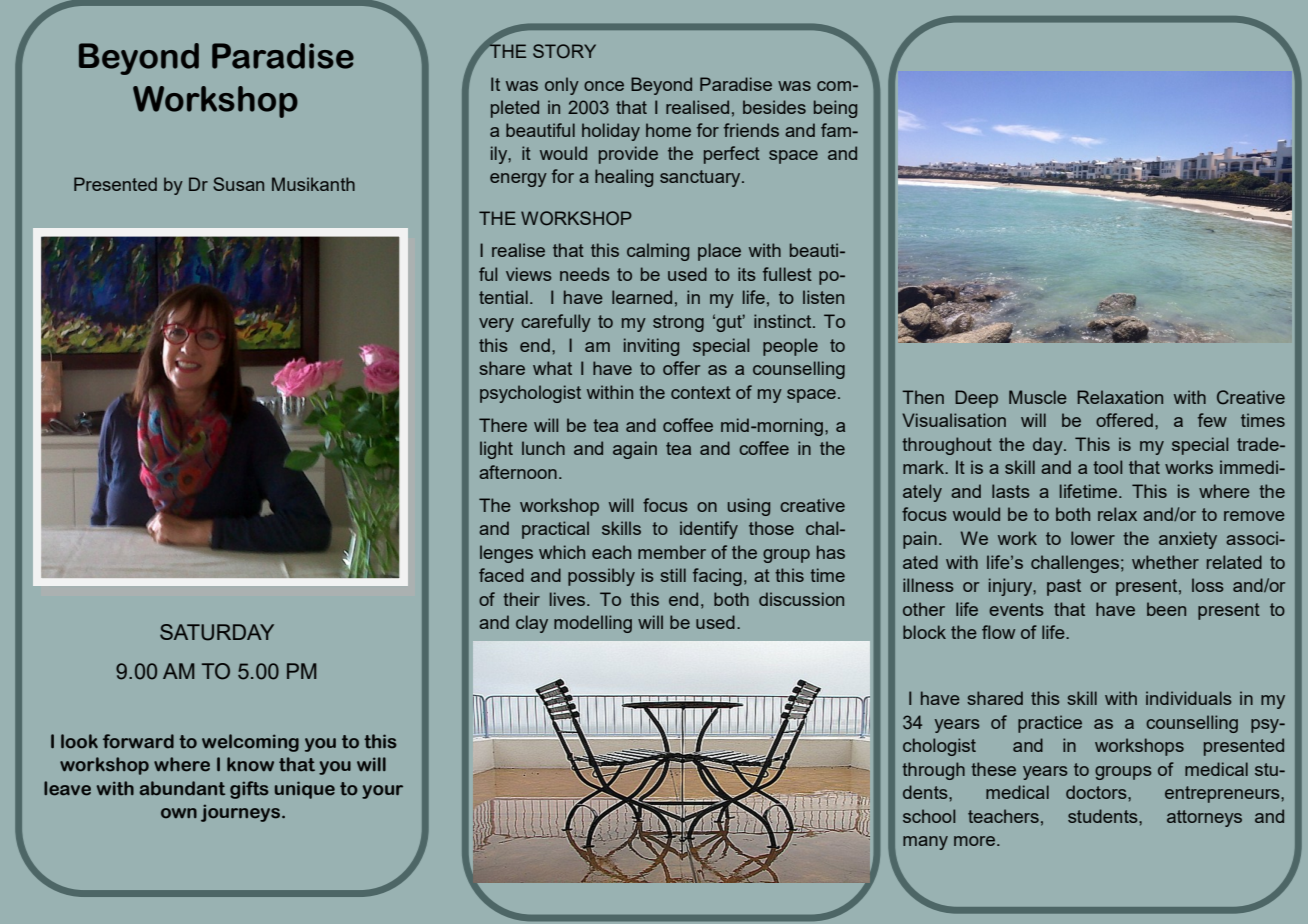 The image size is (1308, 924). What do you see at coordinates (835, 109) in the page?
I see `being` at bounding box center [835, 109].
